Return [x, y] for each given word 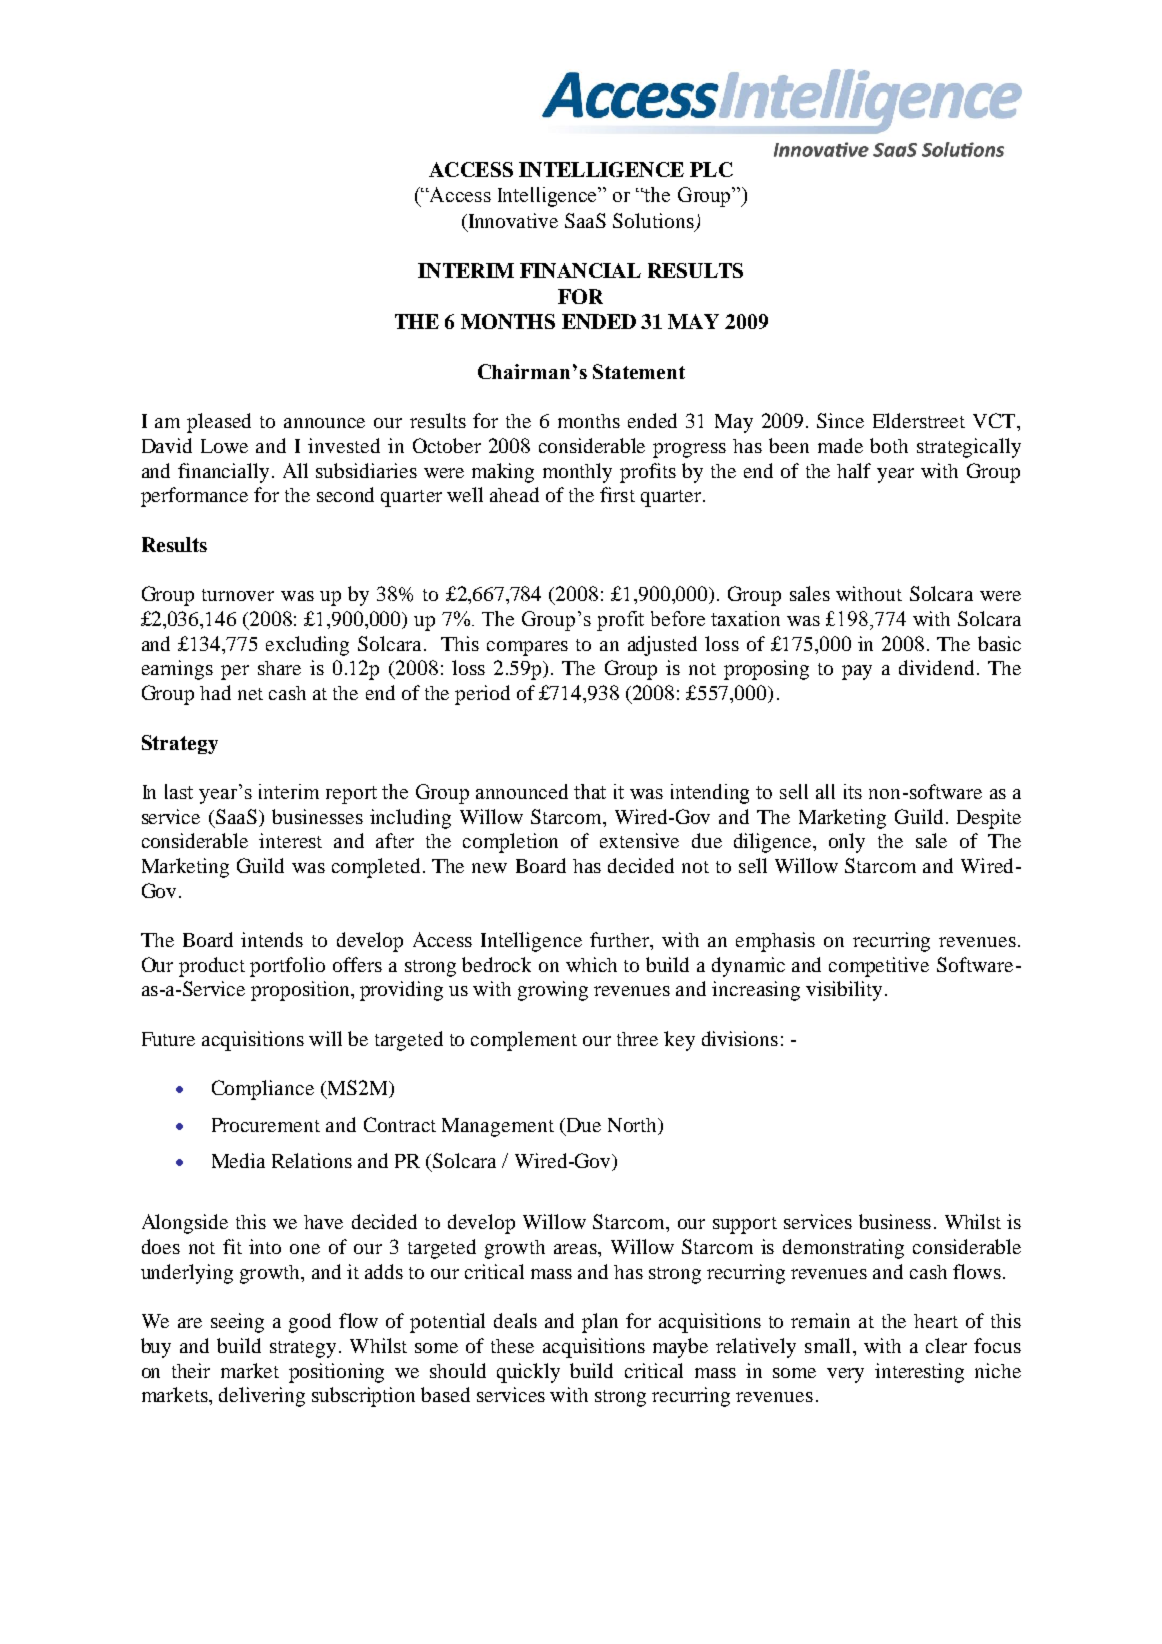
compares [527, 648]
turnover [238, 595]
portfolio [287, 967]
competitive [879, 967]
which [591, 964]
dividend [936, 667]
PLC [711, 169]
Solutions [653, 220]
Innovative [512, 220]
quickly [528, 1373]
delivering [262, 1397]
